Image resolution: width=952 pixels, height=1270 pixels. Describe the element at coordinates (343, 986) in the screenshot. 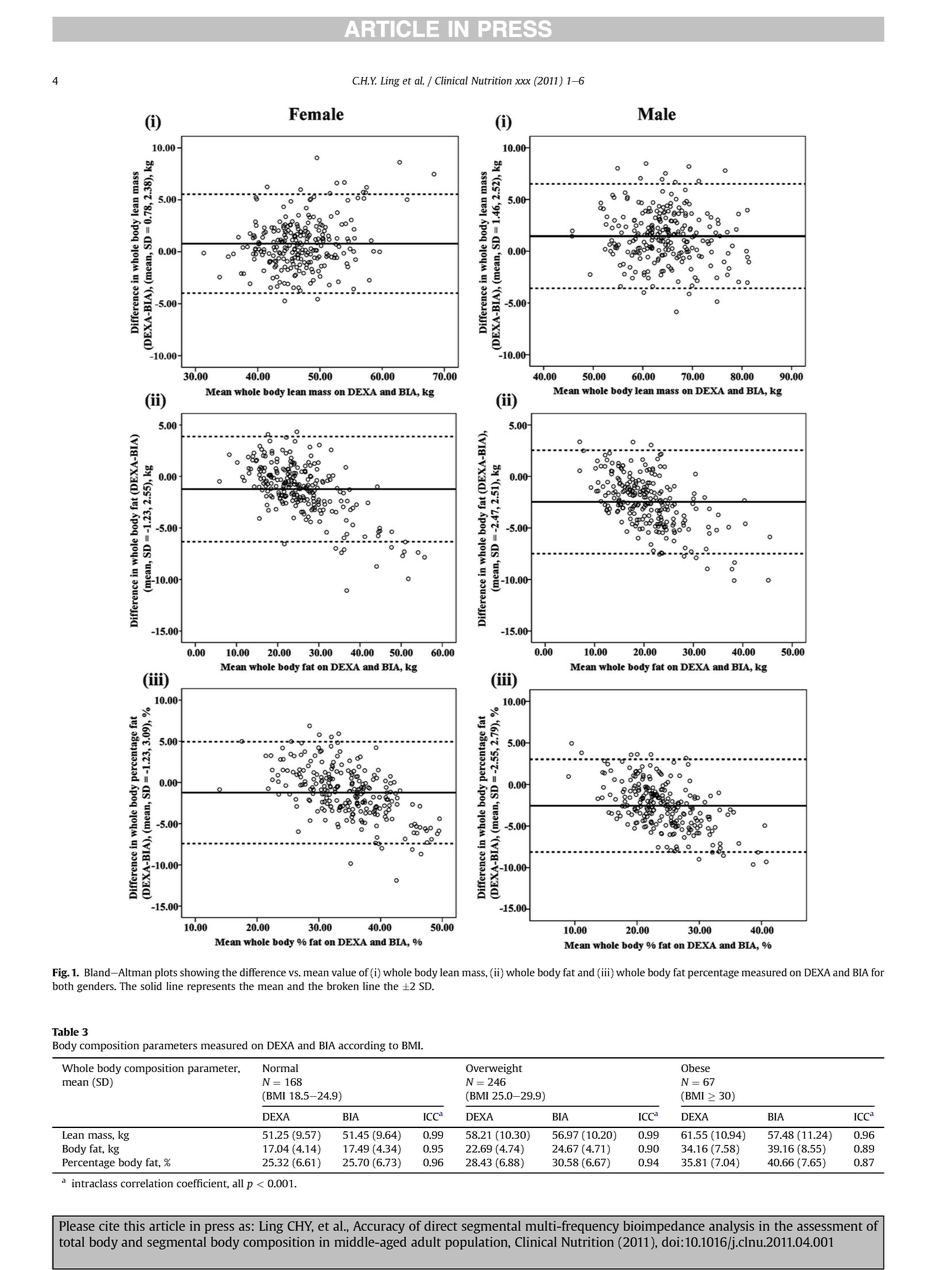

I see `broken` at that location.
